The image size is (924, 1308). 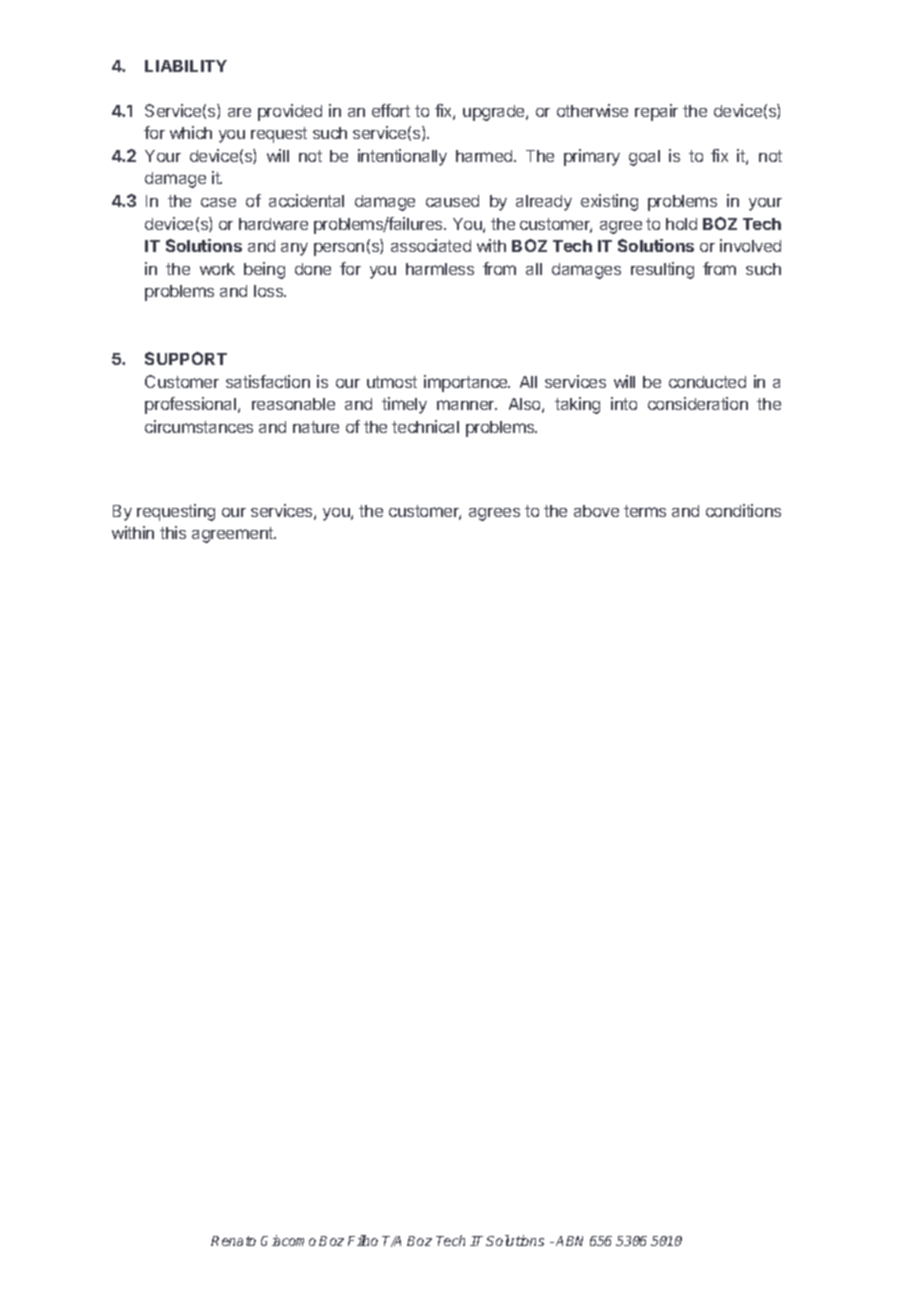 I want to click on Giacomo, so click(x=288, y=1240).
